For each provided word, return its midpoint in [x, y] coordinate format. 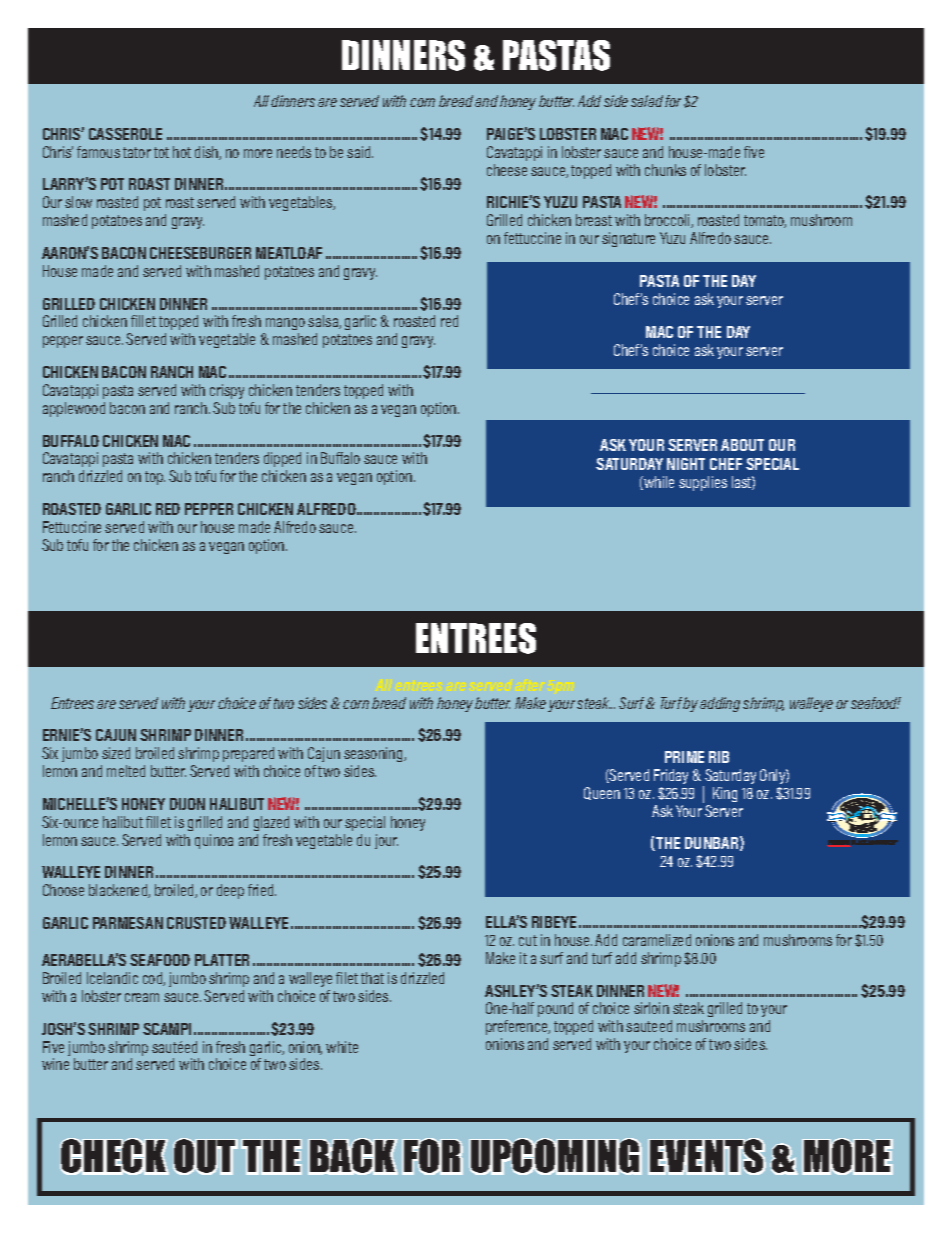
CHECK [114, 1156]
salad [647, 101]
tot [161, 152]
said [360, 152]
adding [720, 704]
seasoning [374, 754]
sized [116, 753]
